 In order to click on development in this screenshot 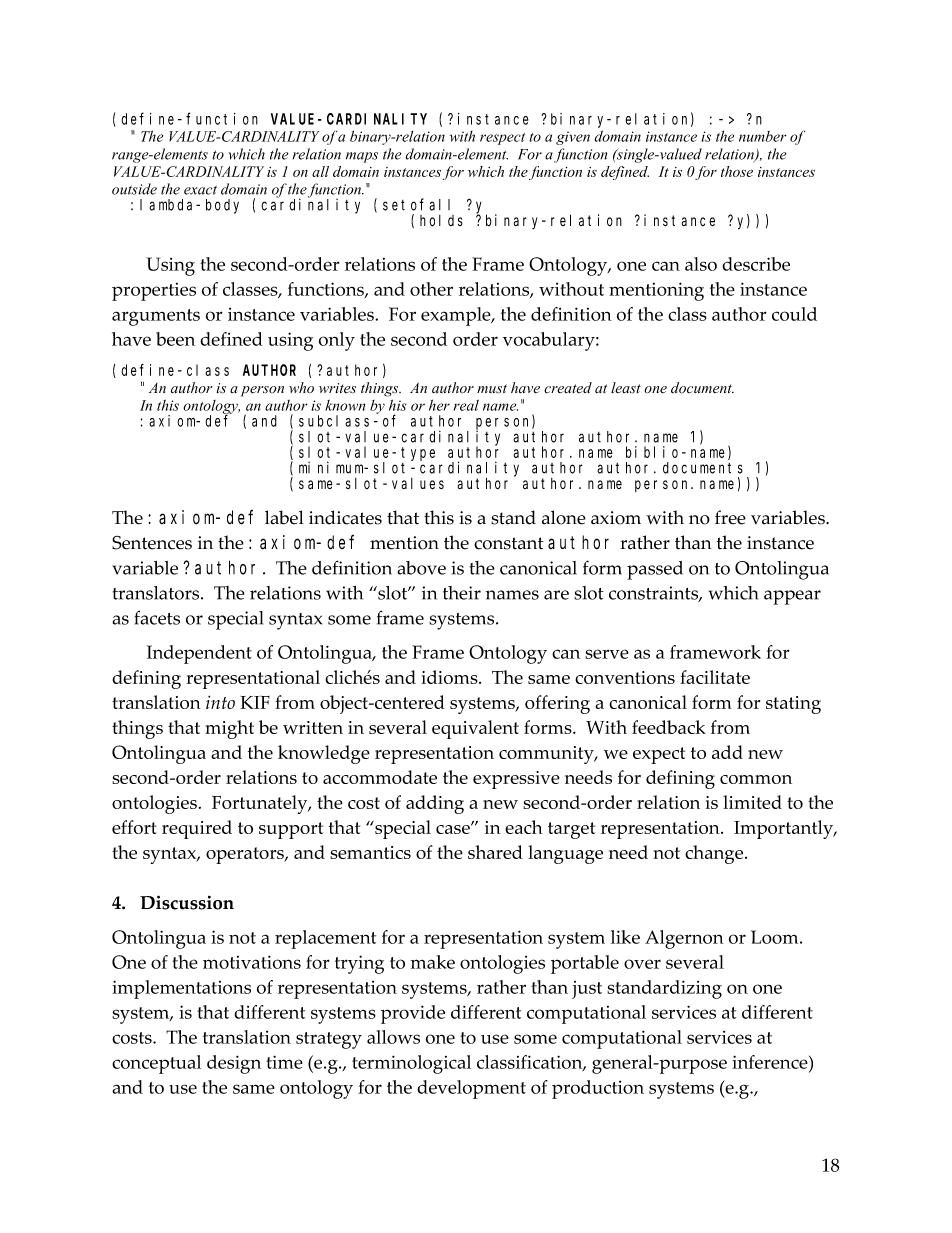, I will do `click(471, 1089)`.
